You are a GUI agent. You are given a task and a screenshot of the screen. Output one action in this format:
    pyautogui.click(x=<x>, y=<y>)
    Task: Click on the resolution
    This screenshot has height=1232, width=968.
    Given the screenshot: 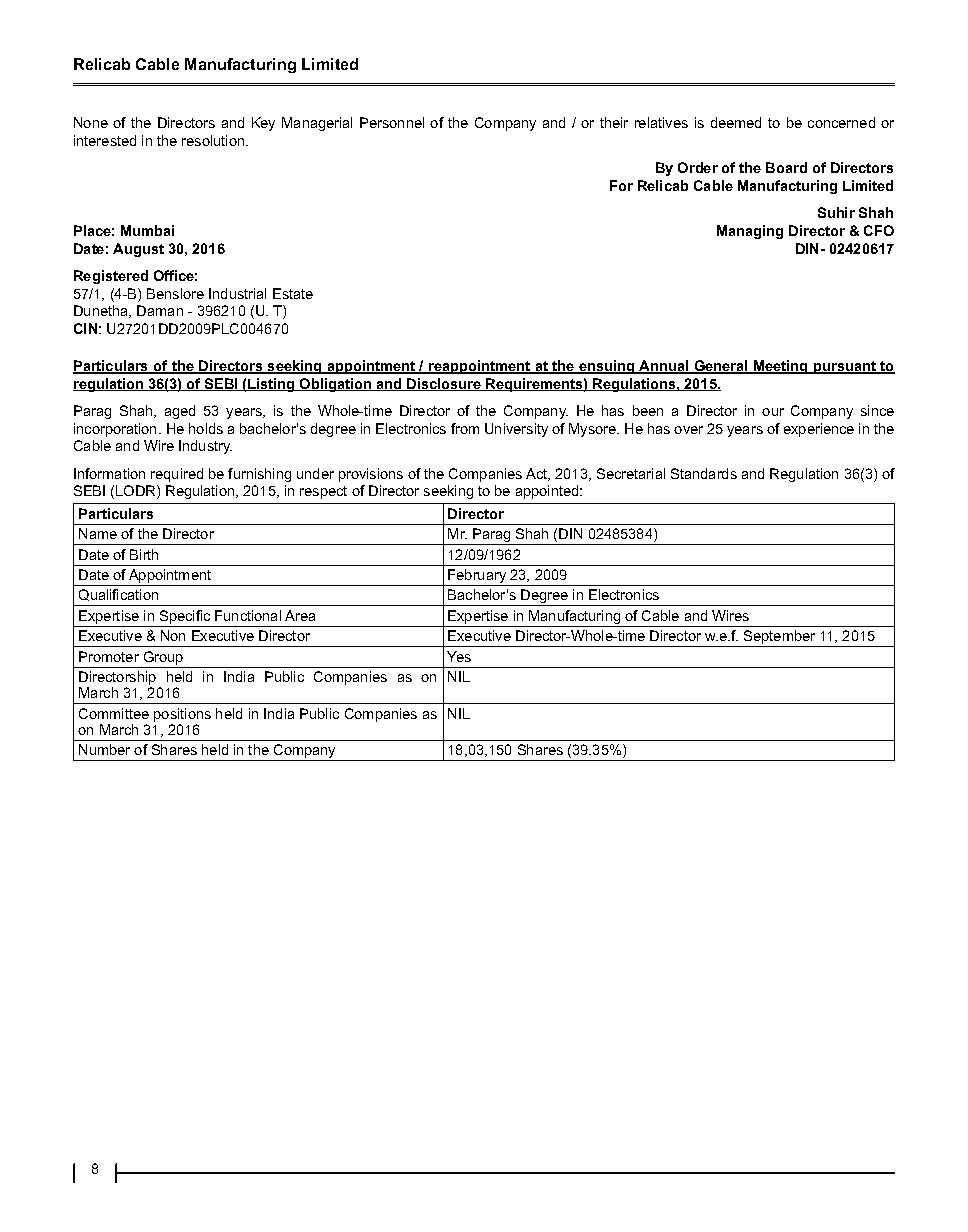 What is the action you would take?
    pyautogui.click(x=214, y=140)
